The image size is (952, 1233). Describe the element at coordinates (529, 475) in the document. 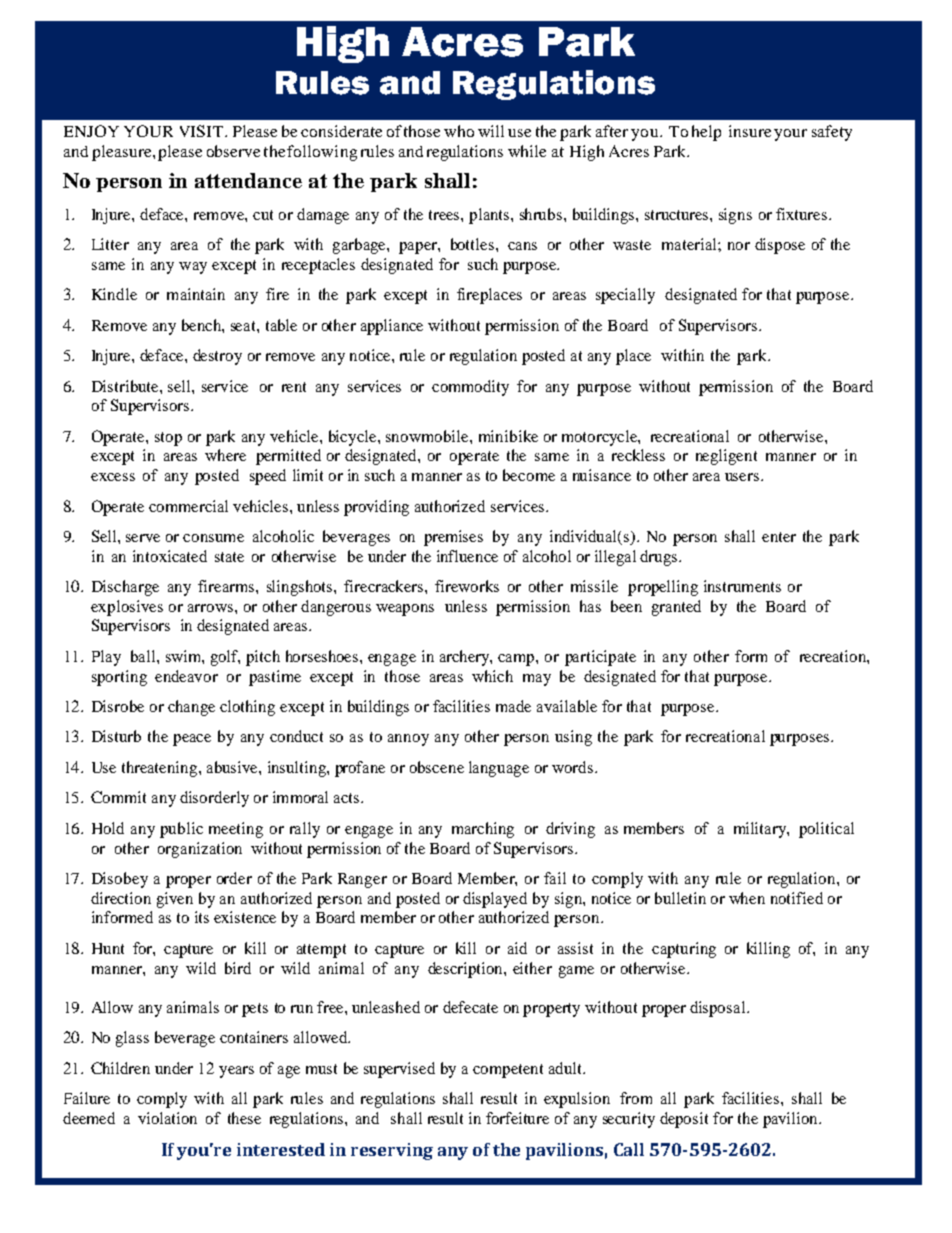

I see `become` at that location.
